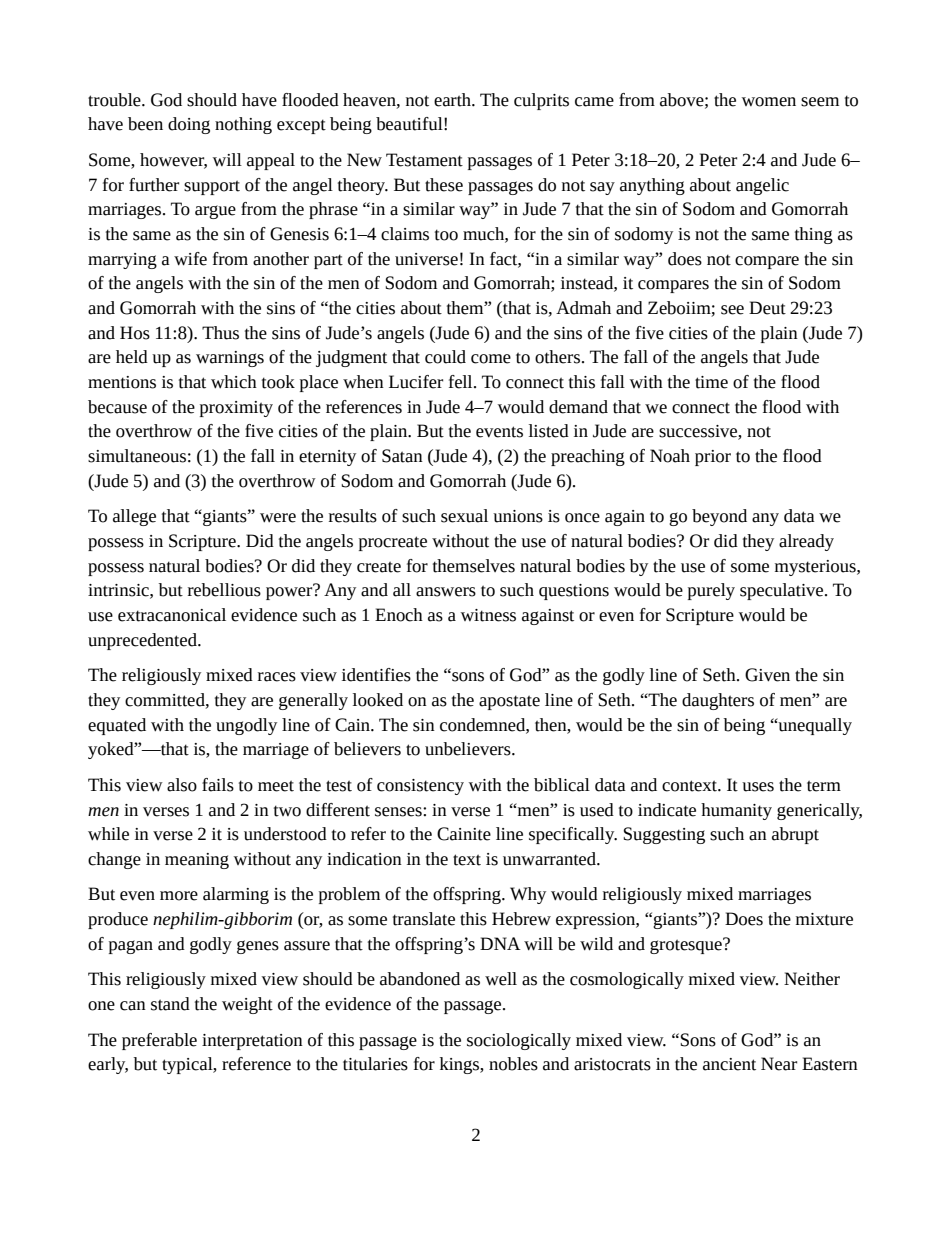  I want to click on stand, so click(170, 1004).
